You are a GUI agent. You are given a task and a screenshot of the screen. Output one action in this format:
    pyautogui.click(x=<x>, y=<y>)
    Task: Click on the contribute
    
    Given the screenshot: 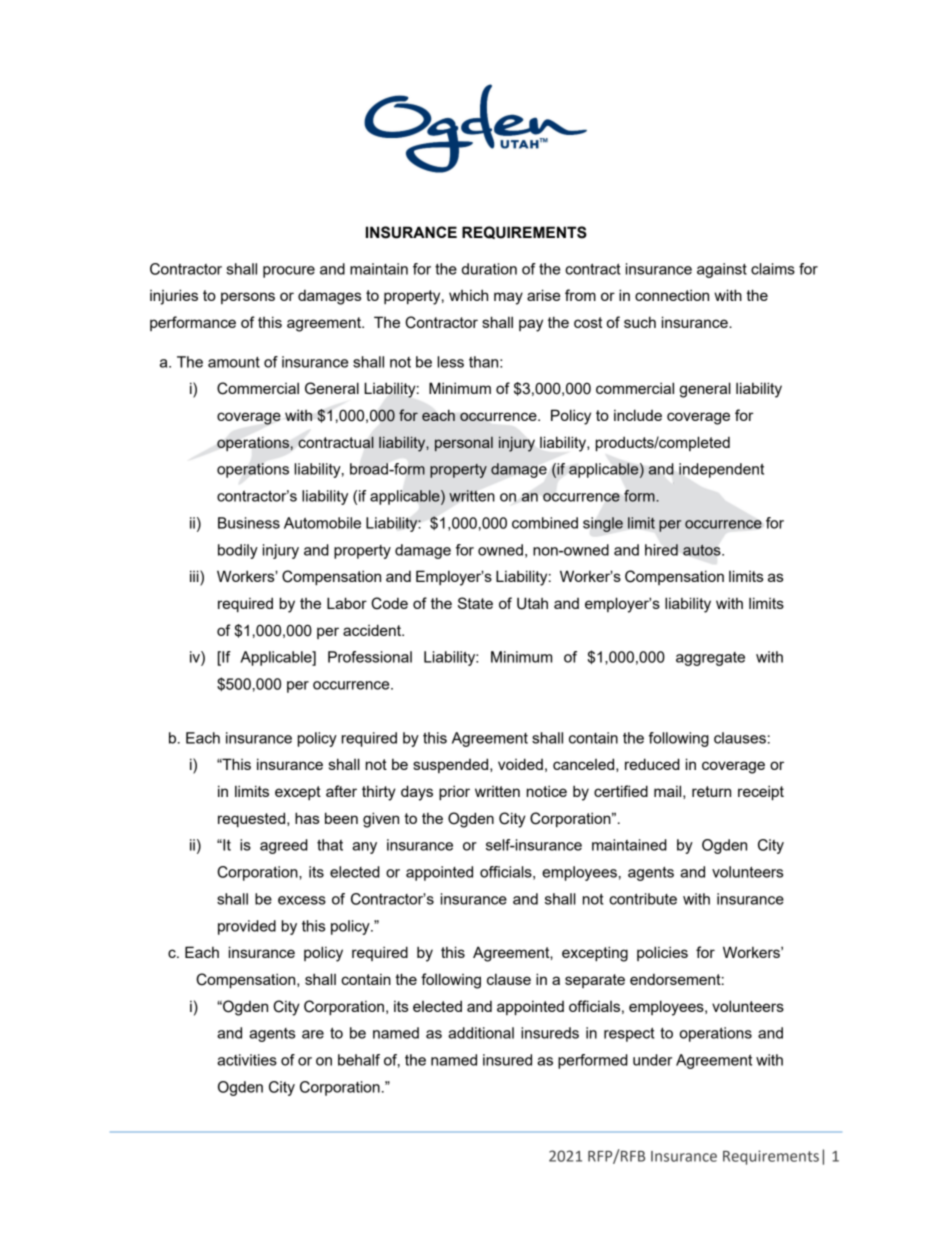 What is the action you would take?
    pyautogui.click(x=643, y=899)
